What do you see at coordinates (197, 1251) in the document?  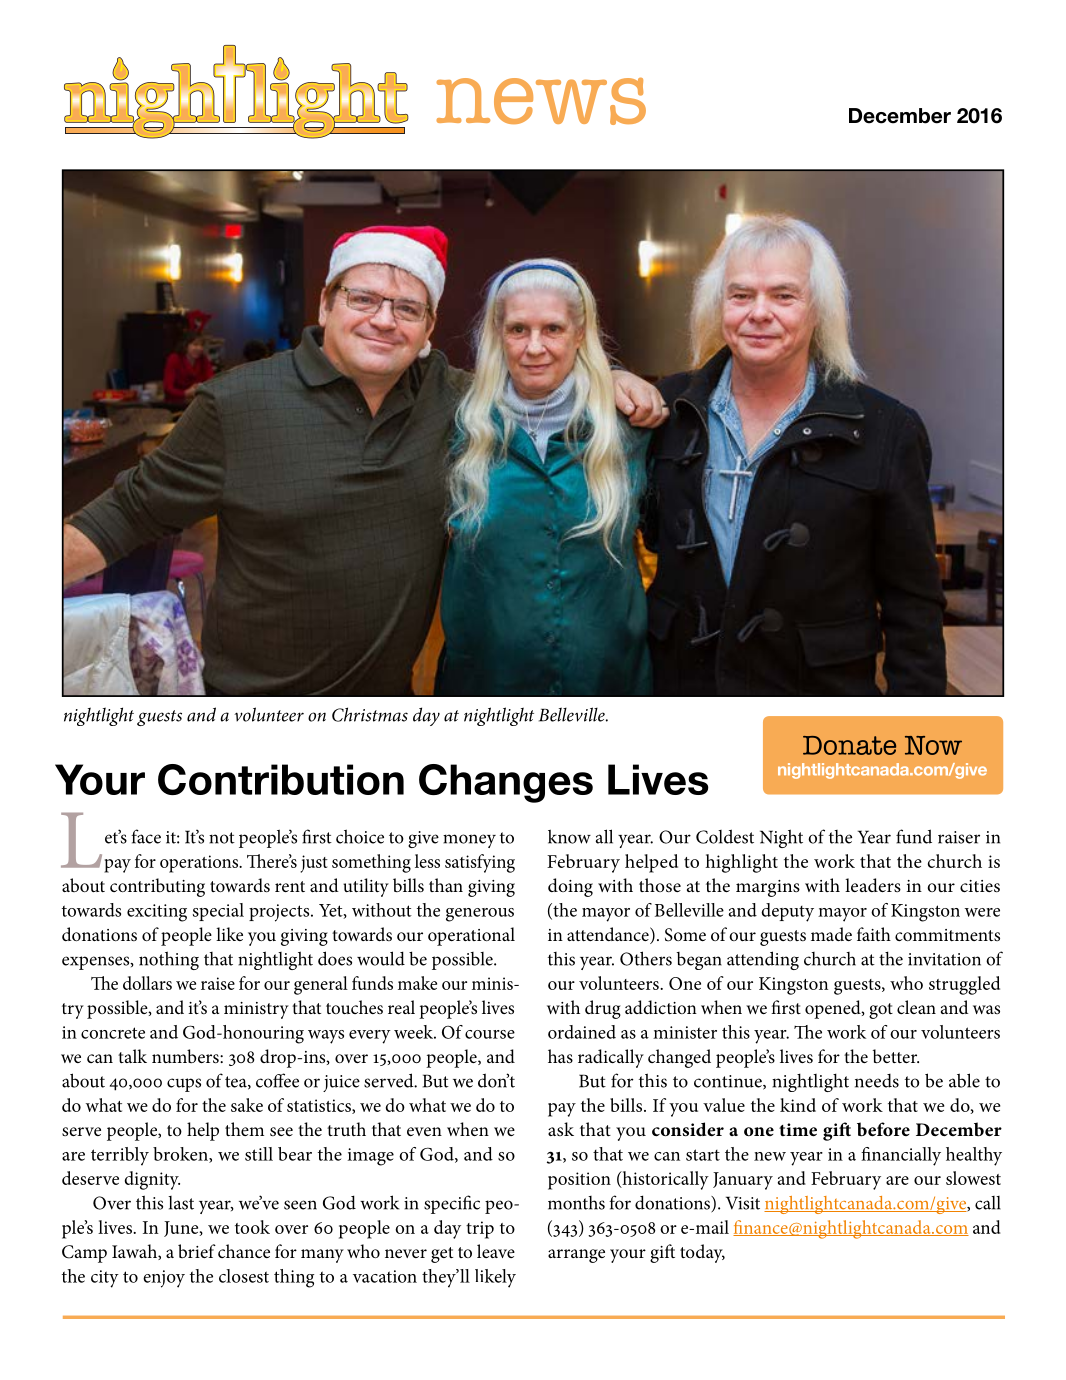 I see `brief` at bounding box center [197, 1251].
